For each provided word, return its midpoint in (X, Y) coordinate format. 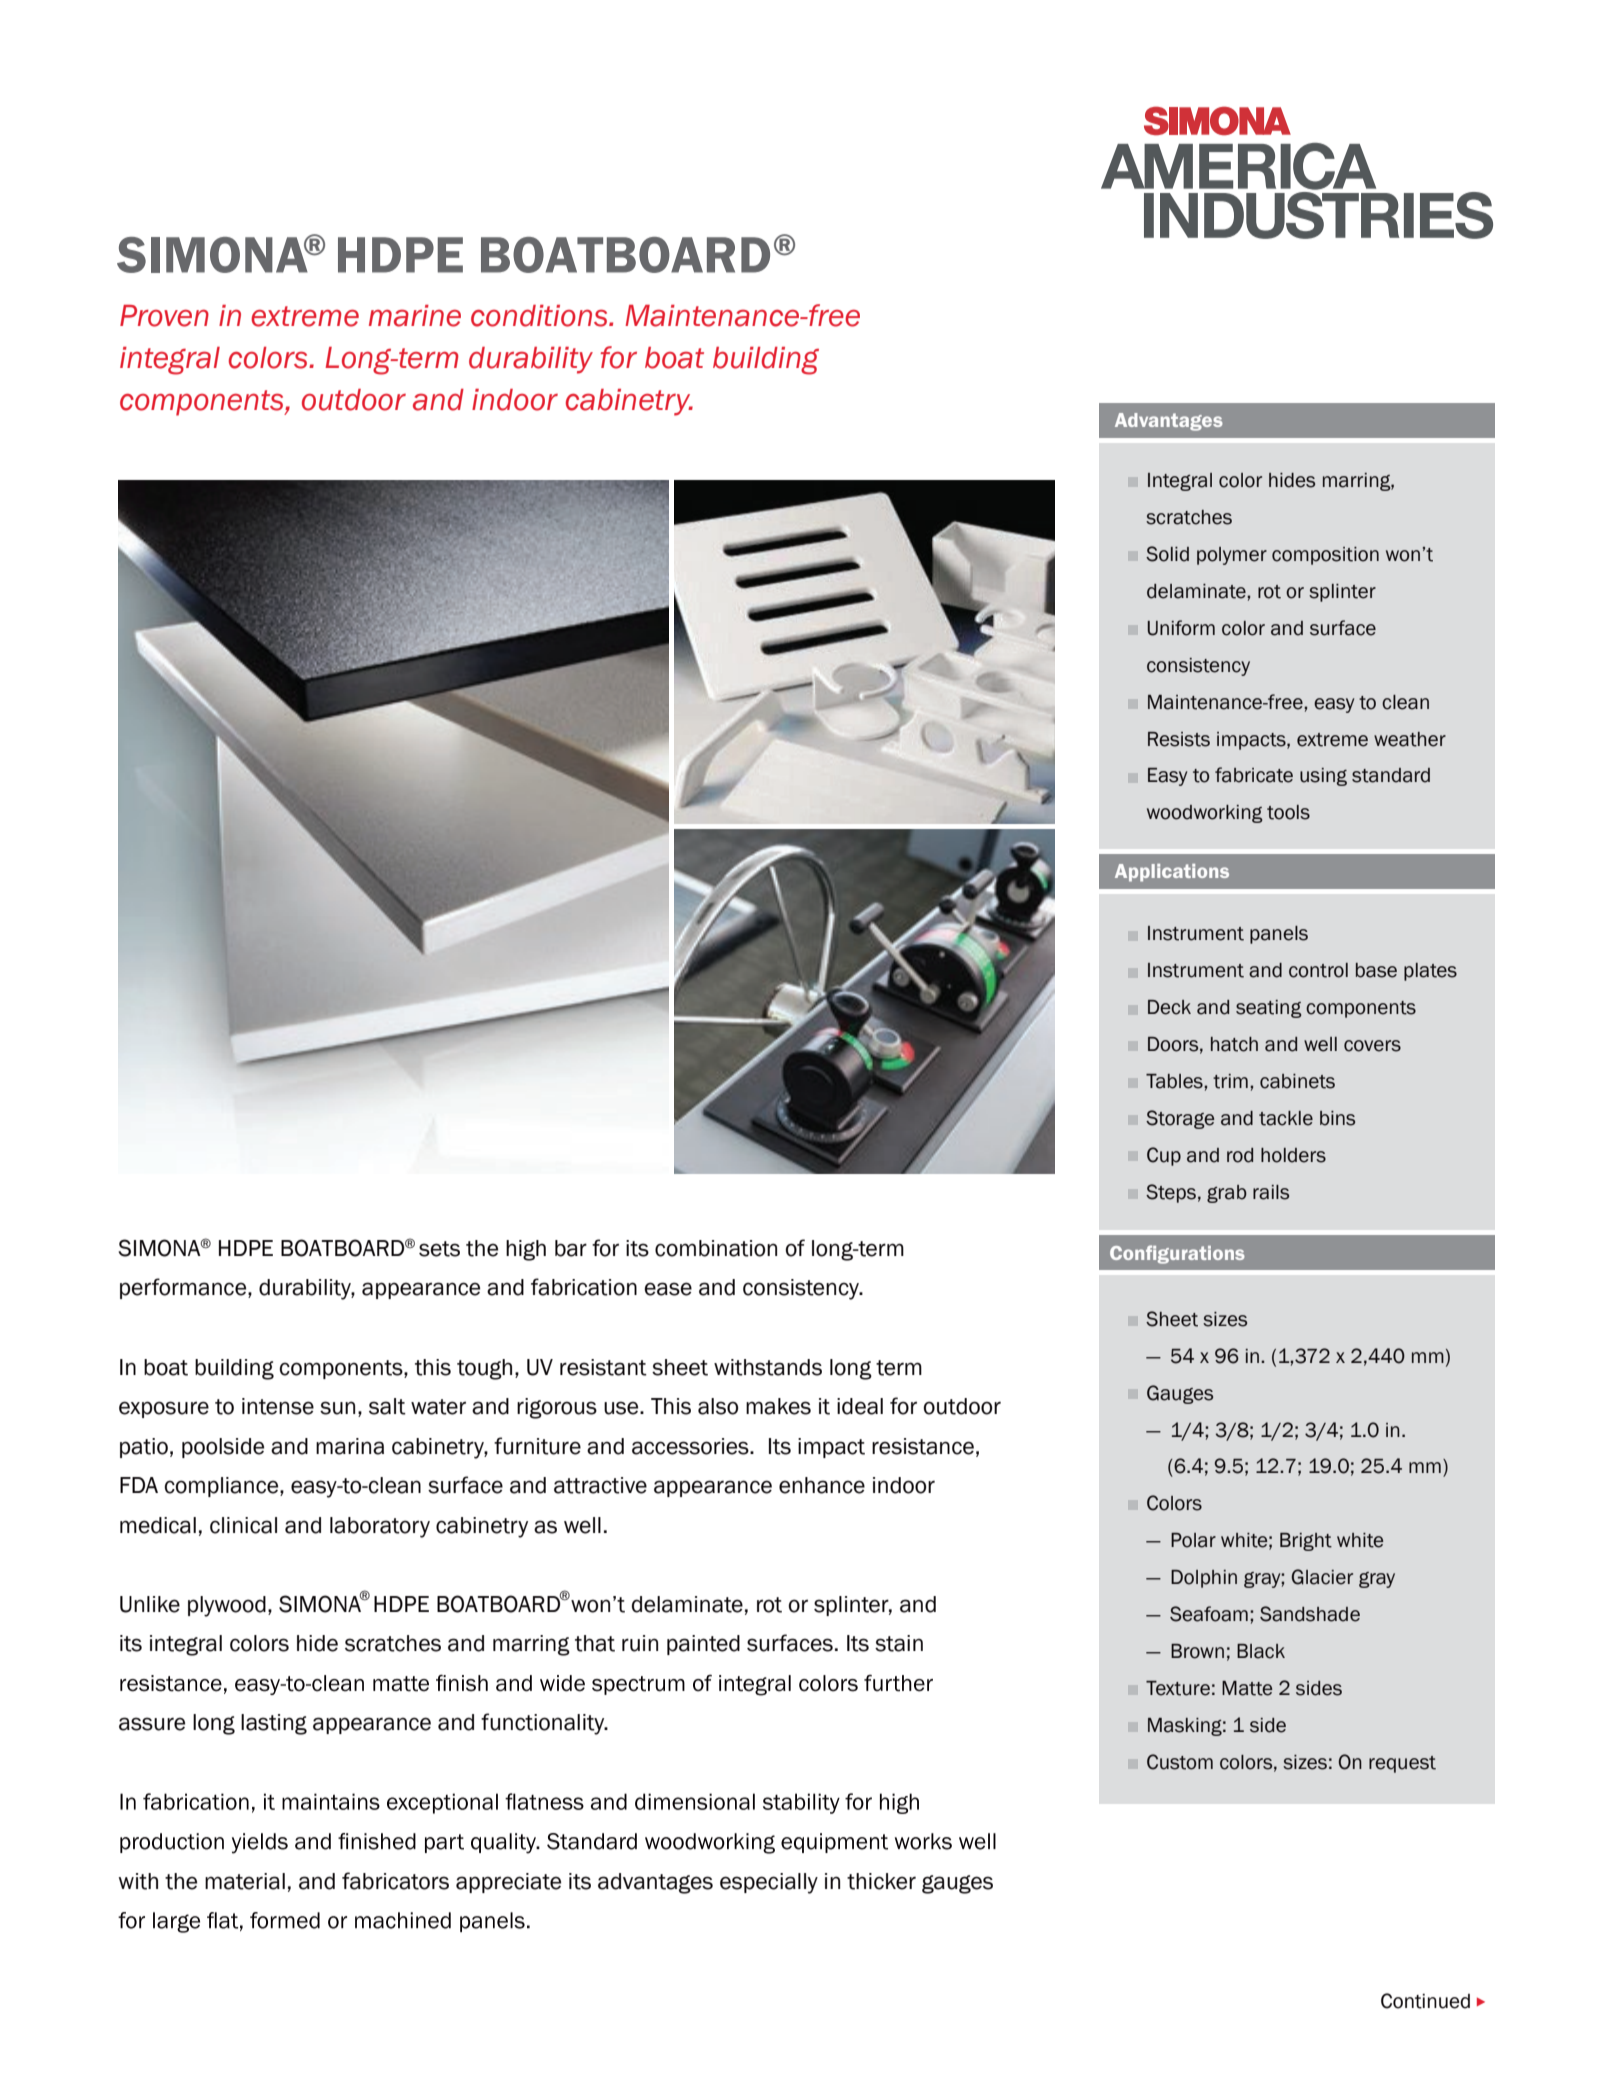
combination (716, 1248)
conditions (540, 316)
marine (415, 316)
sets (439, 1249)
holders (1293, 1155)
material (245, 1881)
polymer (1232, 556)
